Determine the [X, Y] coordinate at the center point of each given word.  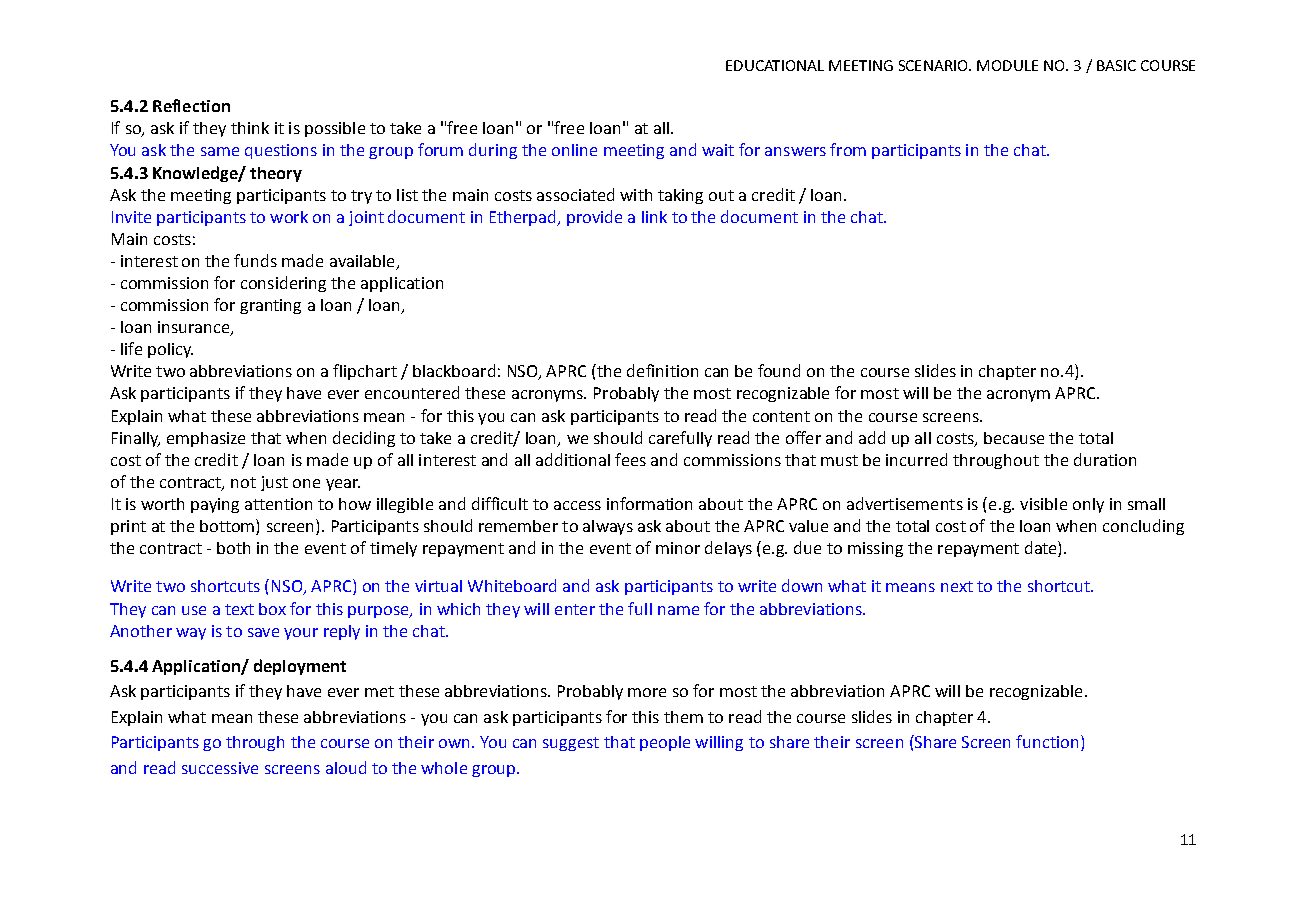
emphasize [206, 439]
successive [220, 768]
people [665, 743]
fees [630, 459]
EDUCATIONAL [775, 65]
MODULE [1007, 65]
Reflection [191, 105]
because [1014, 438]
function [1047, 741]
